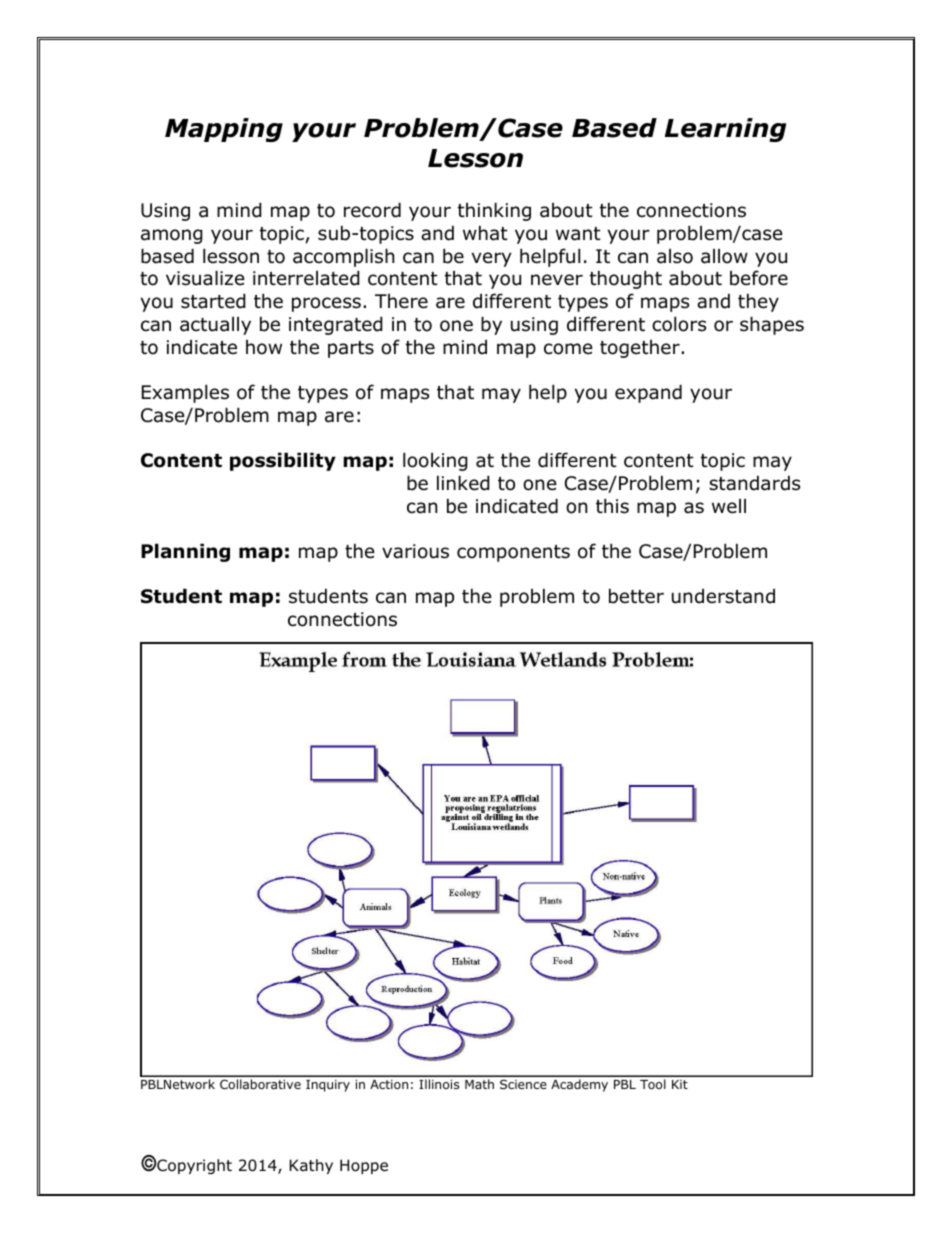  What do you see at coordinates (283, 461) in the screenshot?
I see `possibility` at bounding box center [283, 461].
